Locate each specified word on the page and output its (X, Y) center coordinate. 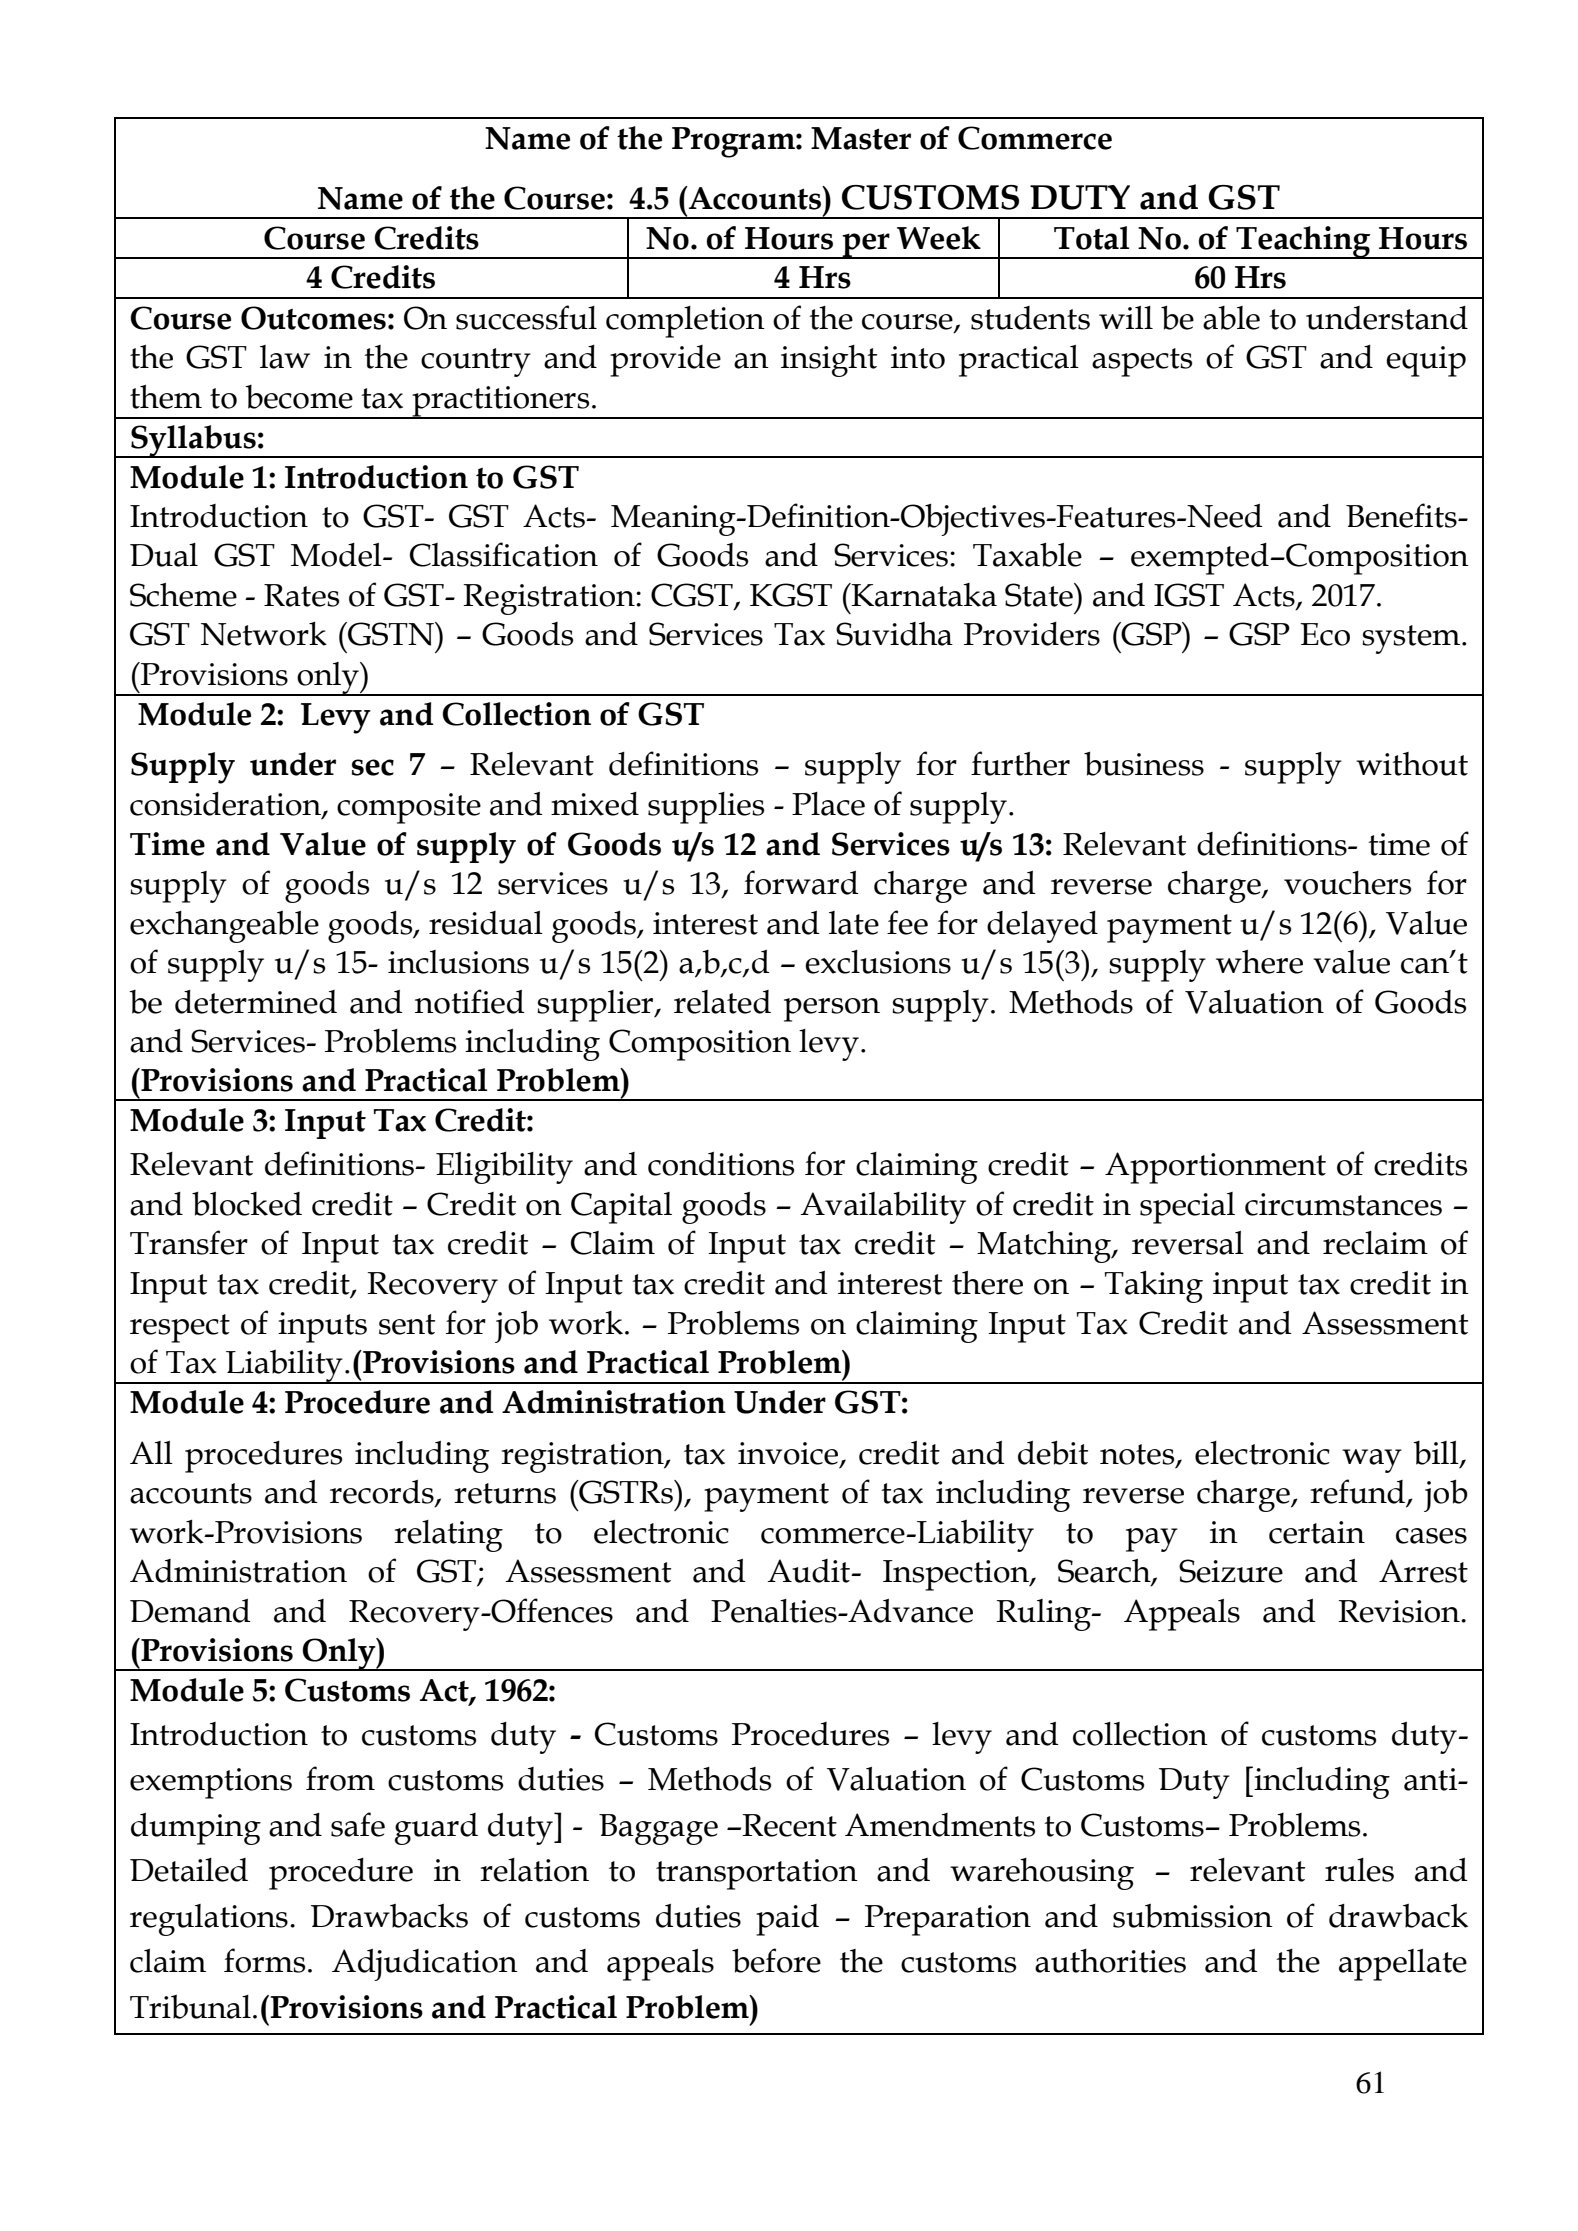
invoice (789, 1454)
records (383, 1493)
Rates (301, 595)
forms (264, 1960)
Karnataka (923, 595)
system (1412, 639)
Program (734, 142)
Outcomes (313, 318)
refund (1359, 1492)
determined (256, 1002)
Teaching (1303, 242)
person (832, 1010)
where (1259, 962)
